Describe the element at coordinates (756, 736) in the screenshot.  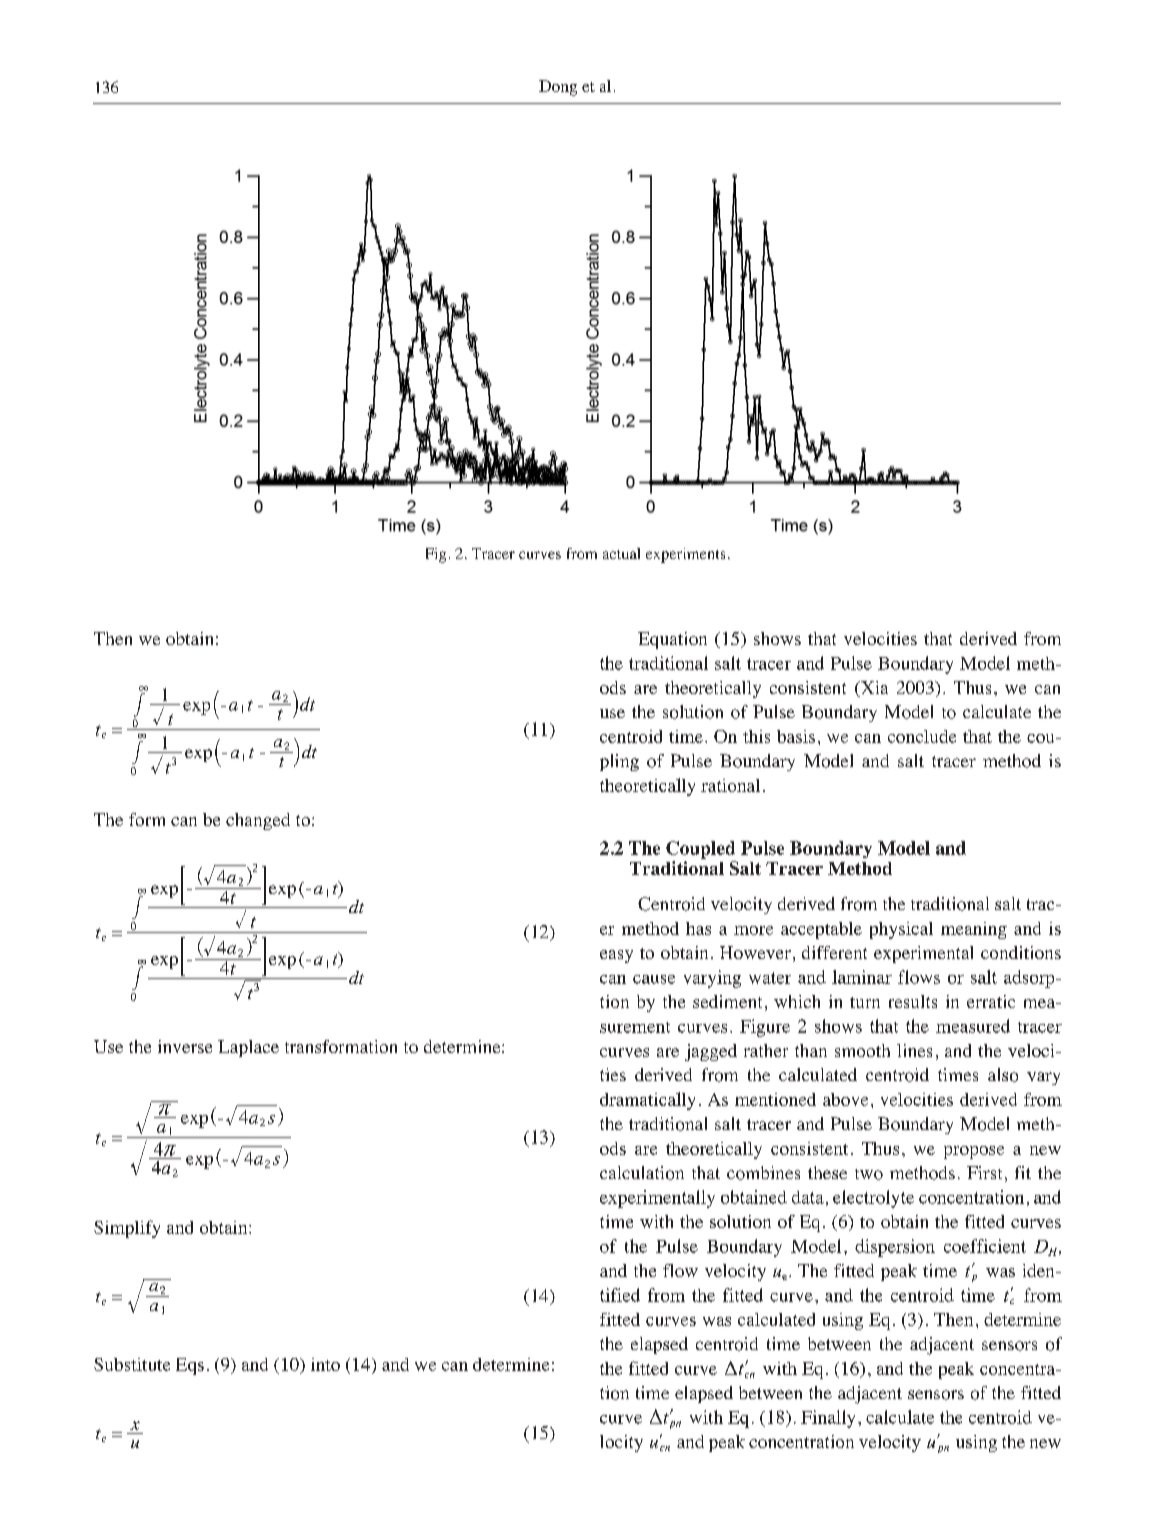
I see `this` at that location.
